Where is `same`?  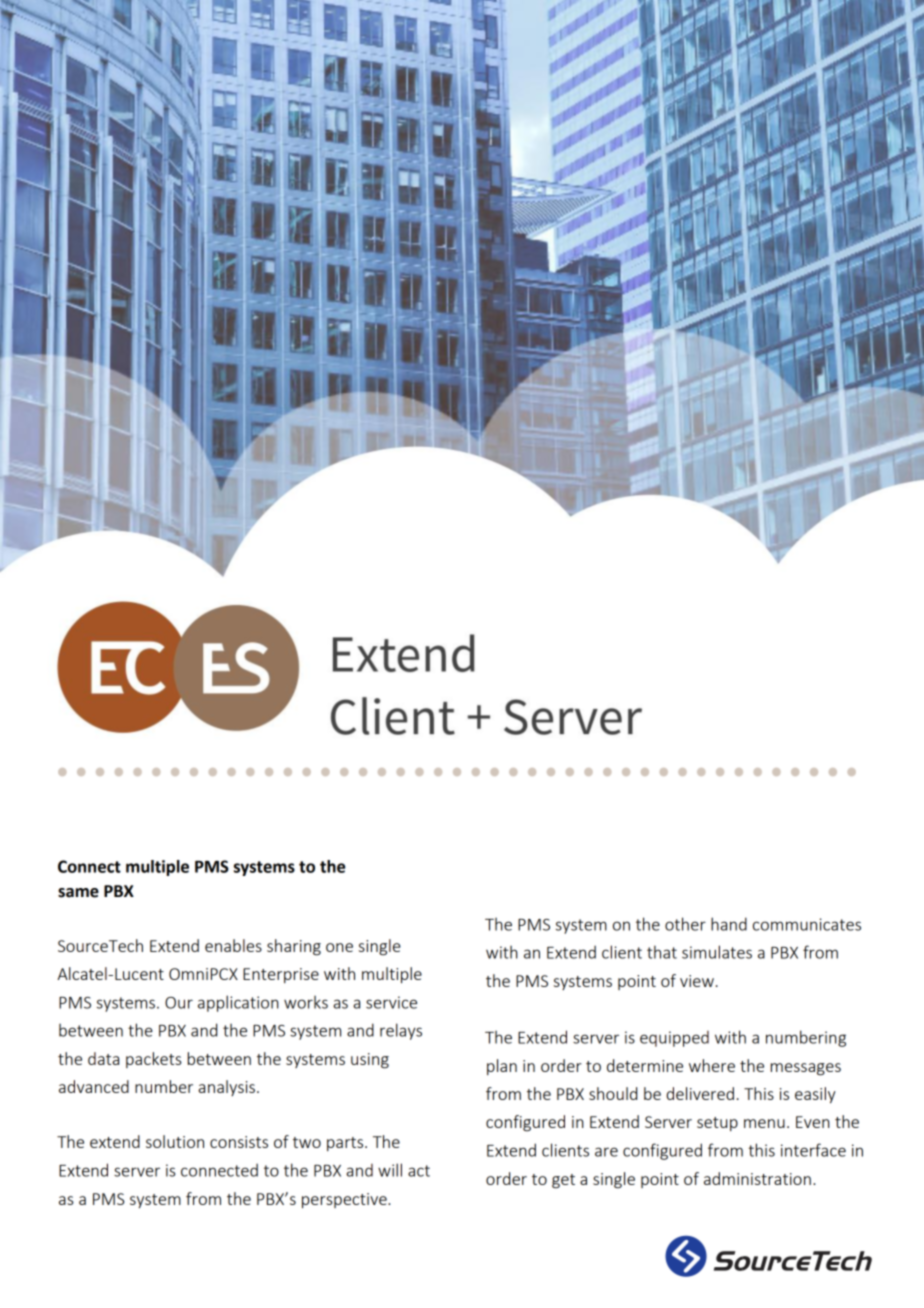
same is located at coordinates (78, 893).
